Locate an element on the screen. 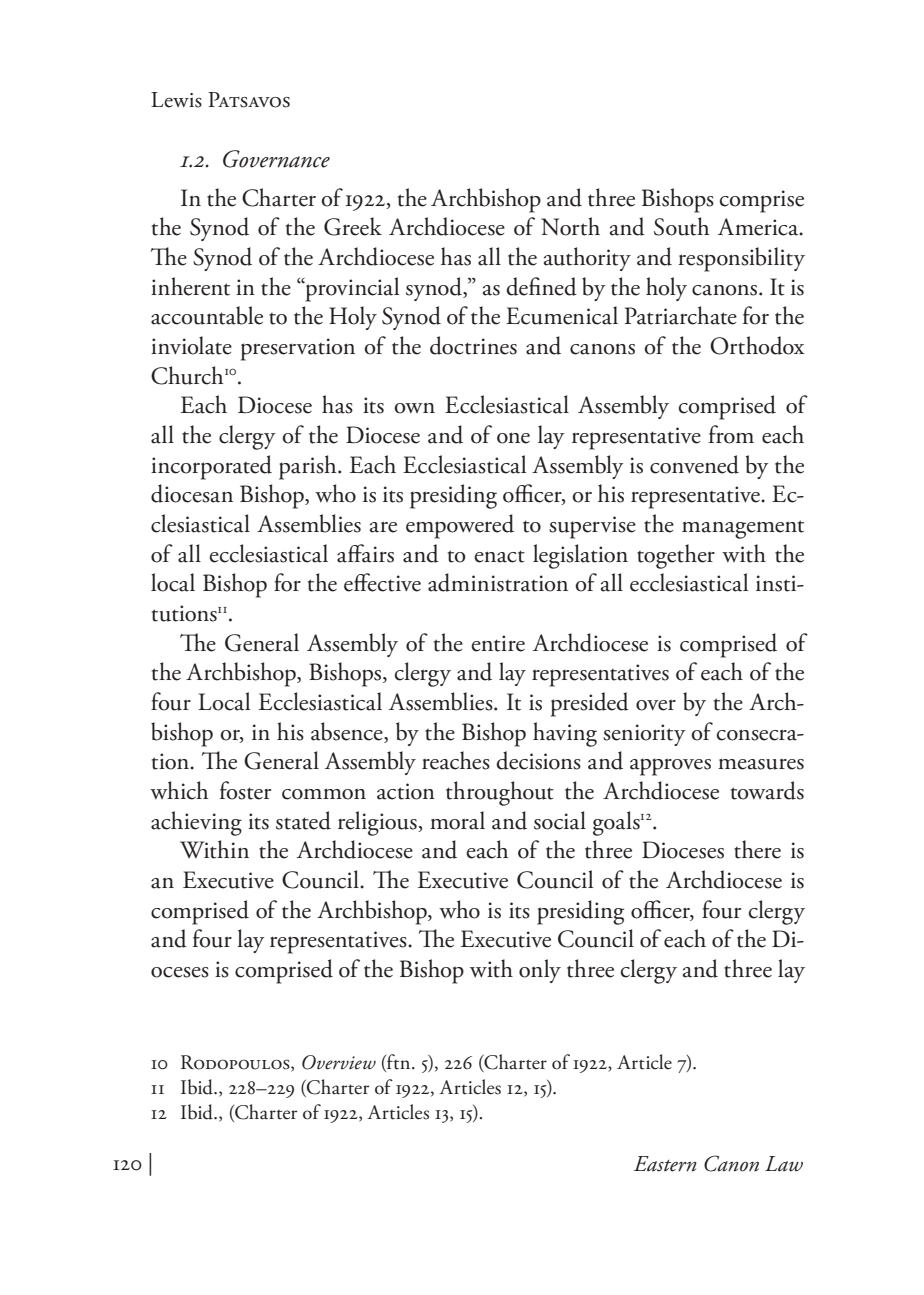  South is located at coordinates (681, 226).
